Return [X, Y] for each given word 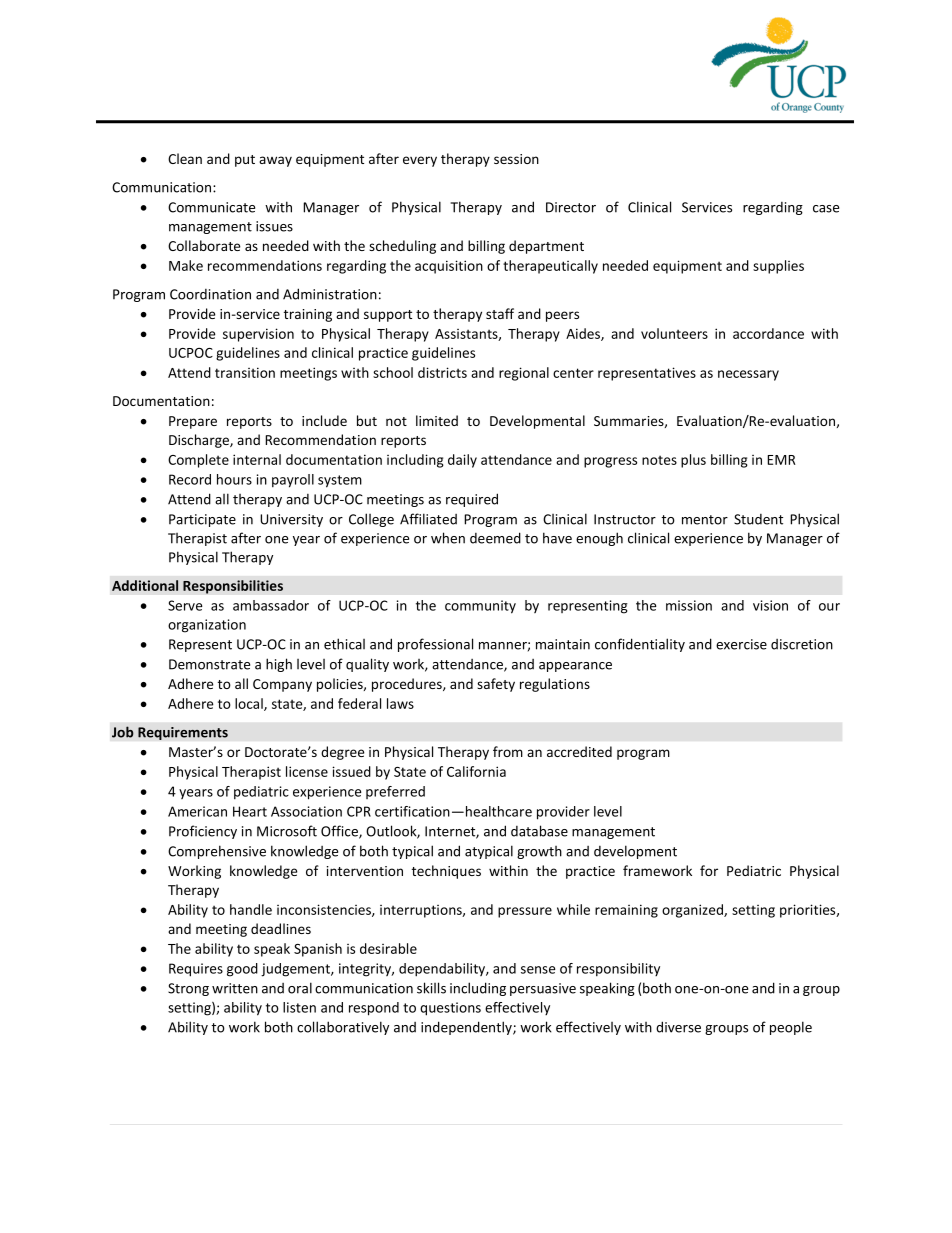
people [791, 1028]
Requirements [183, 733]
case [826, 209]
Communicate [211, 207]
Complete [198, 461]
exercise [741, 644]
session [516, 159]
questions [450, 1009]
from [508, 751]
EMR [781, 460]
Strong [188, 989]
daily [462, 461]
